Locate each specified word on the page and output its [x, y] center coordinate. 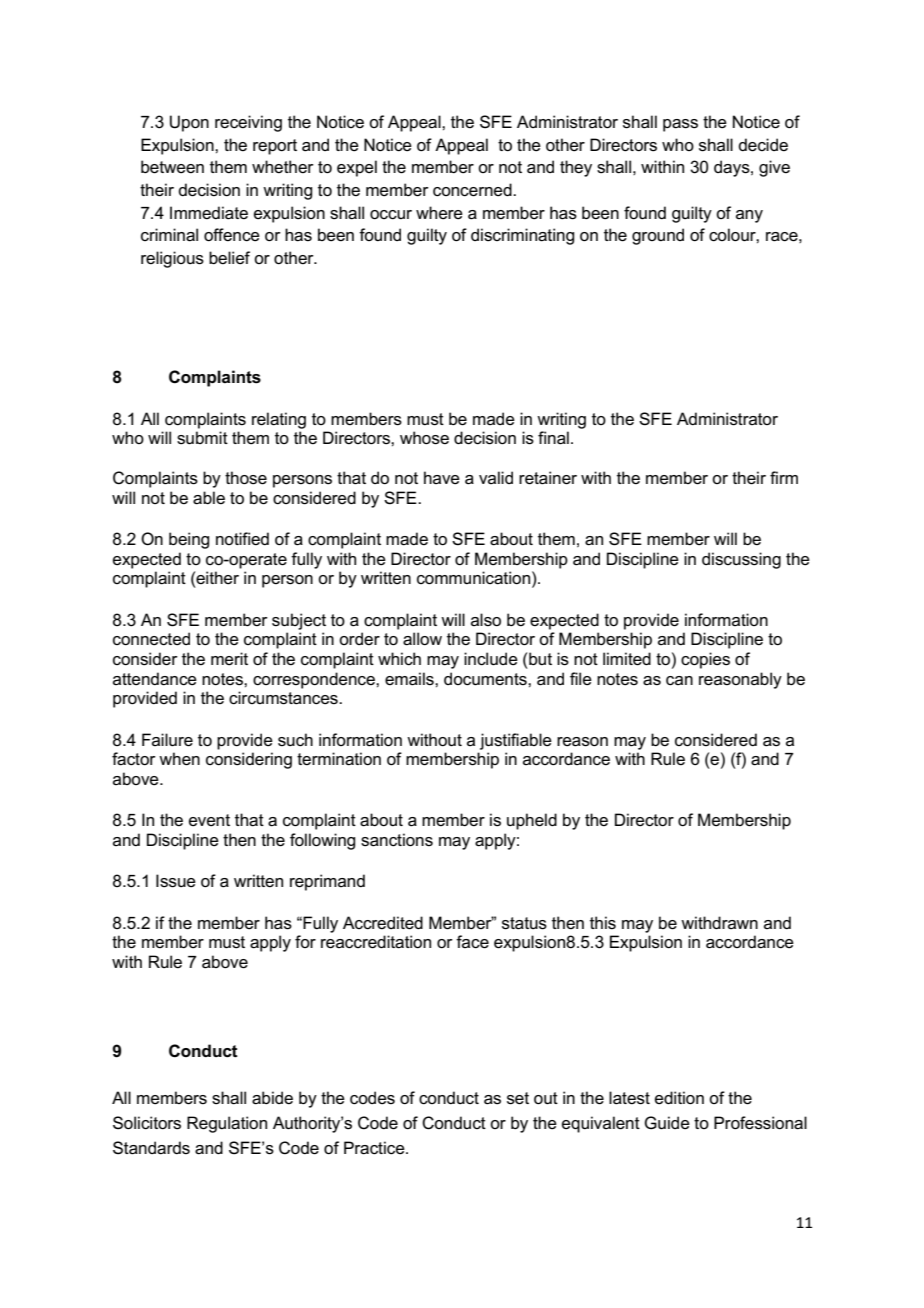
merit [229, 659]
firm [784, 477]
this [603, 923]
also [486, 620]
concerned [473, 190]
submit [202, 438]
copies [705, 660]
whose [424, 438]
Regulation [227, 1124]
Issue [176, 881]
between [172, 167]
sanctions [397, 840]
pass [680, 125]
